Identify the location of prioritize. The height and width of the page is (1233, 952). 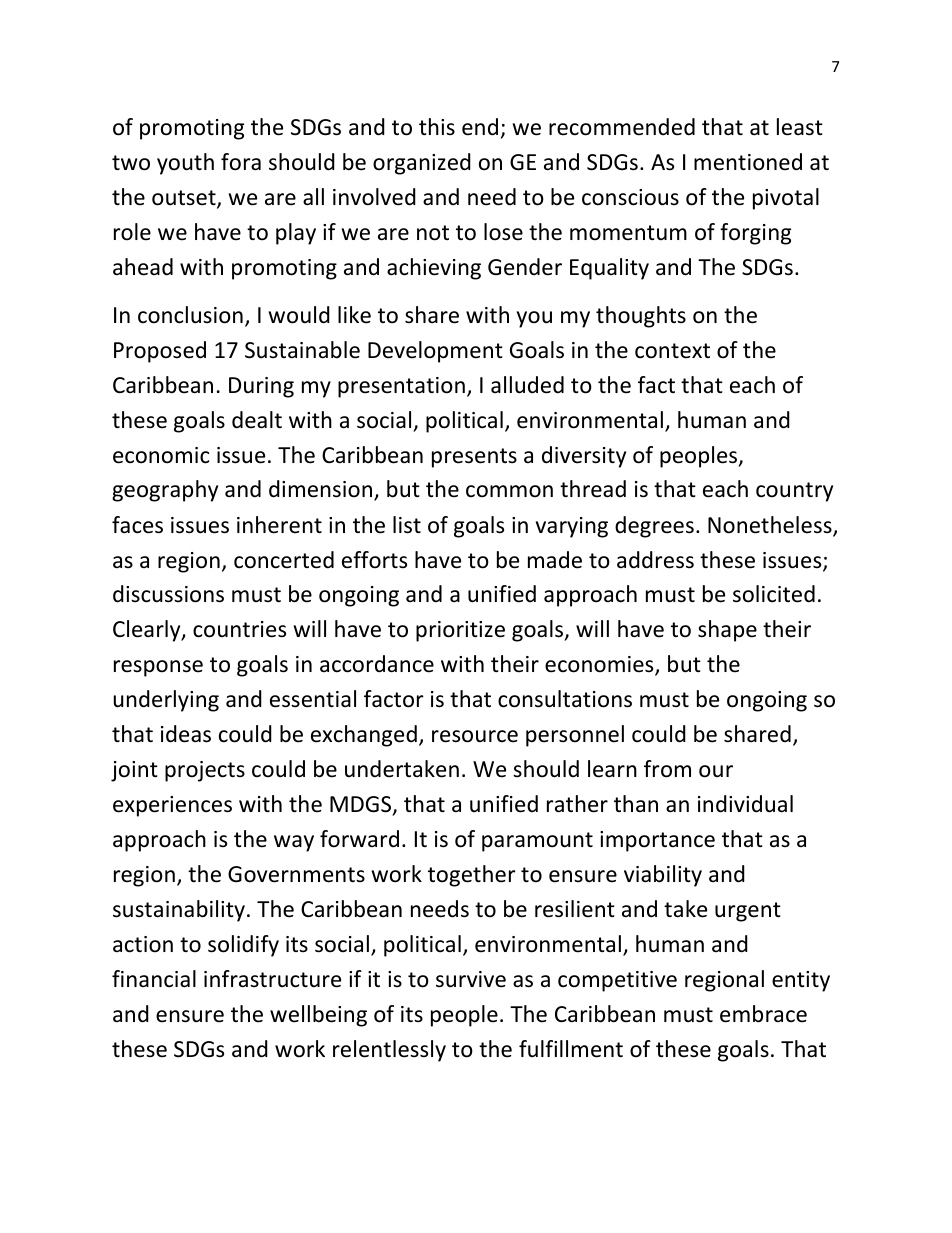
(460, 631).
